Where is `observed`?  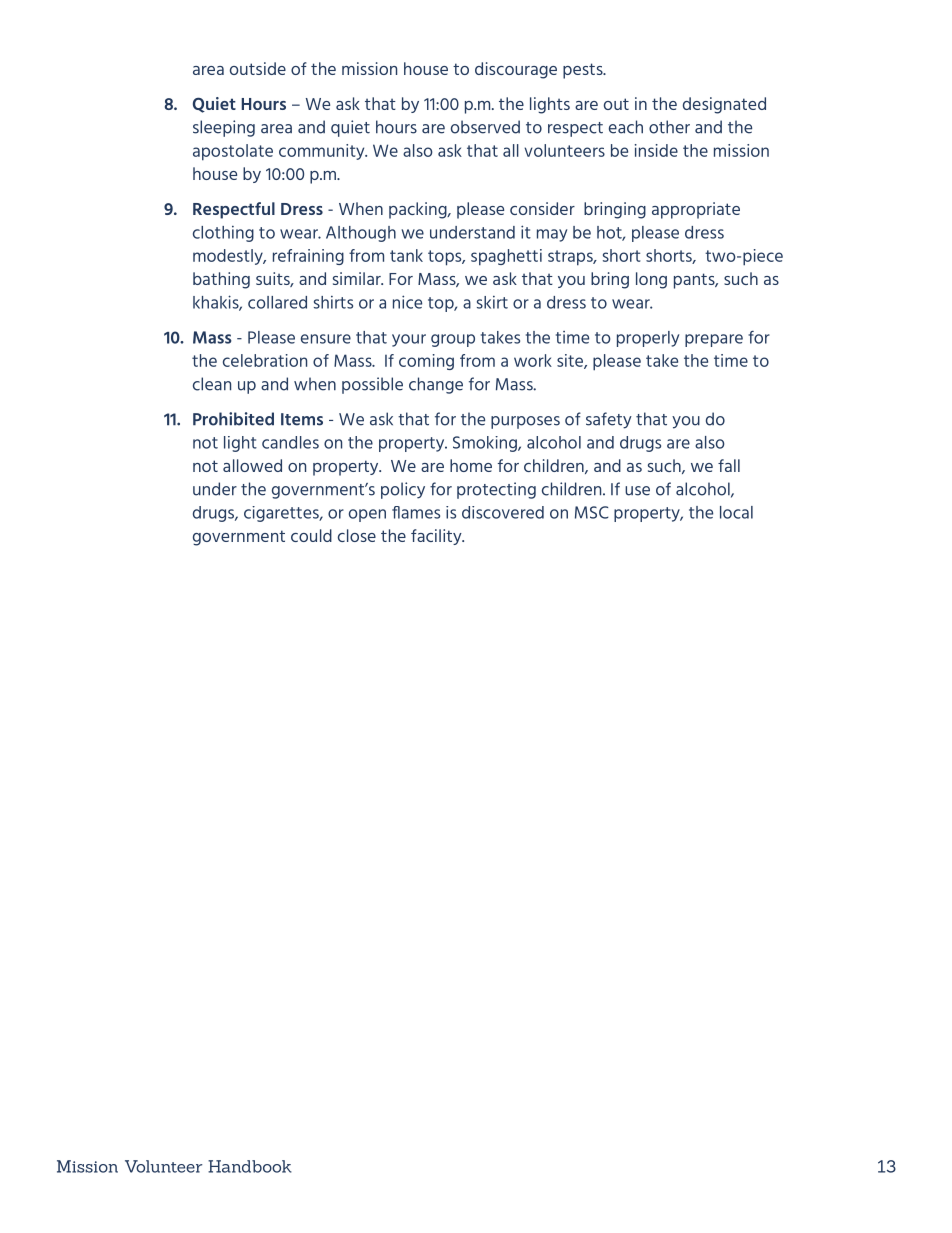
observed is located at coordinates (485, 127).
